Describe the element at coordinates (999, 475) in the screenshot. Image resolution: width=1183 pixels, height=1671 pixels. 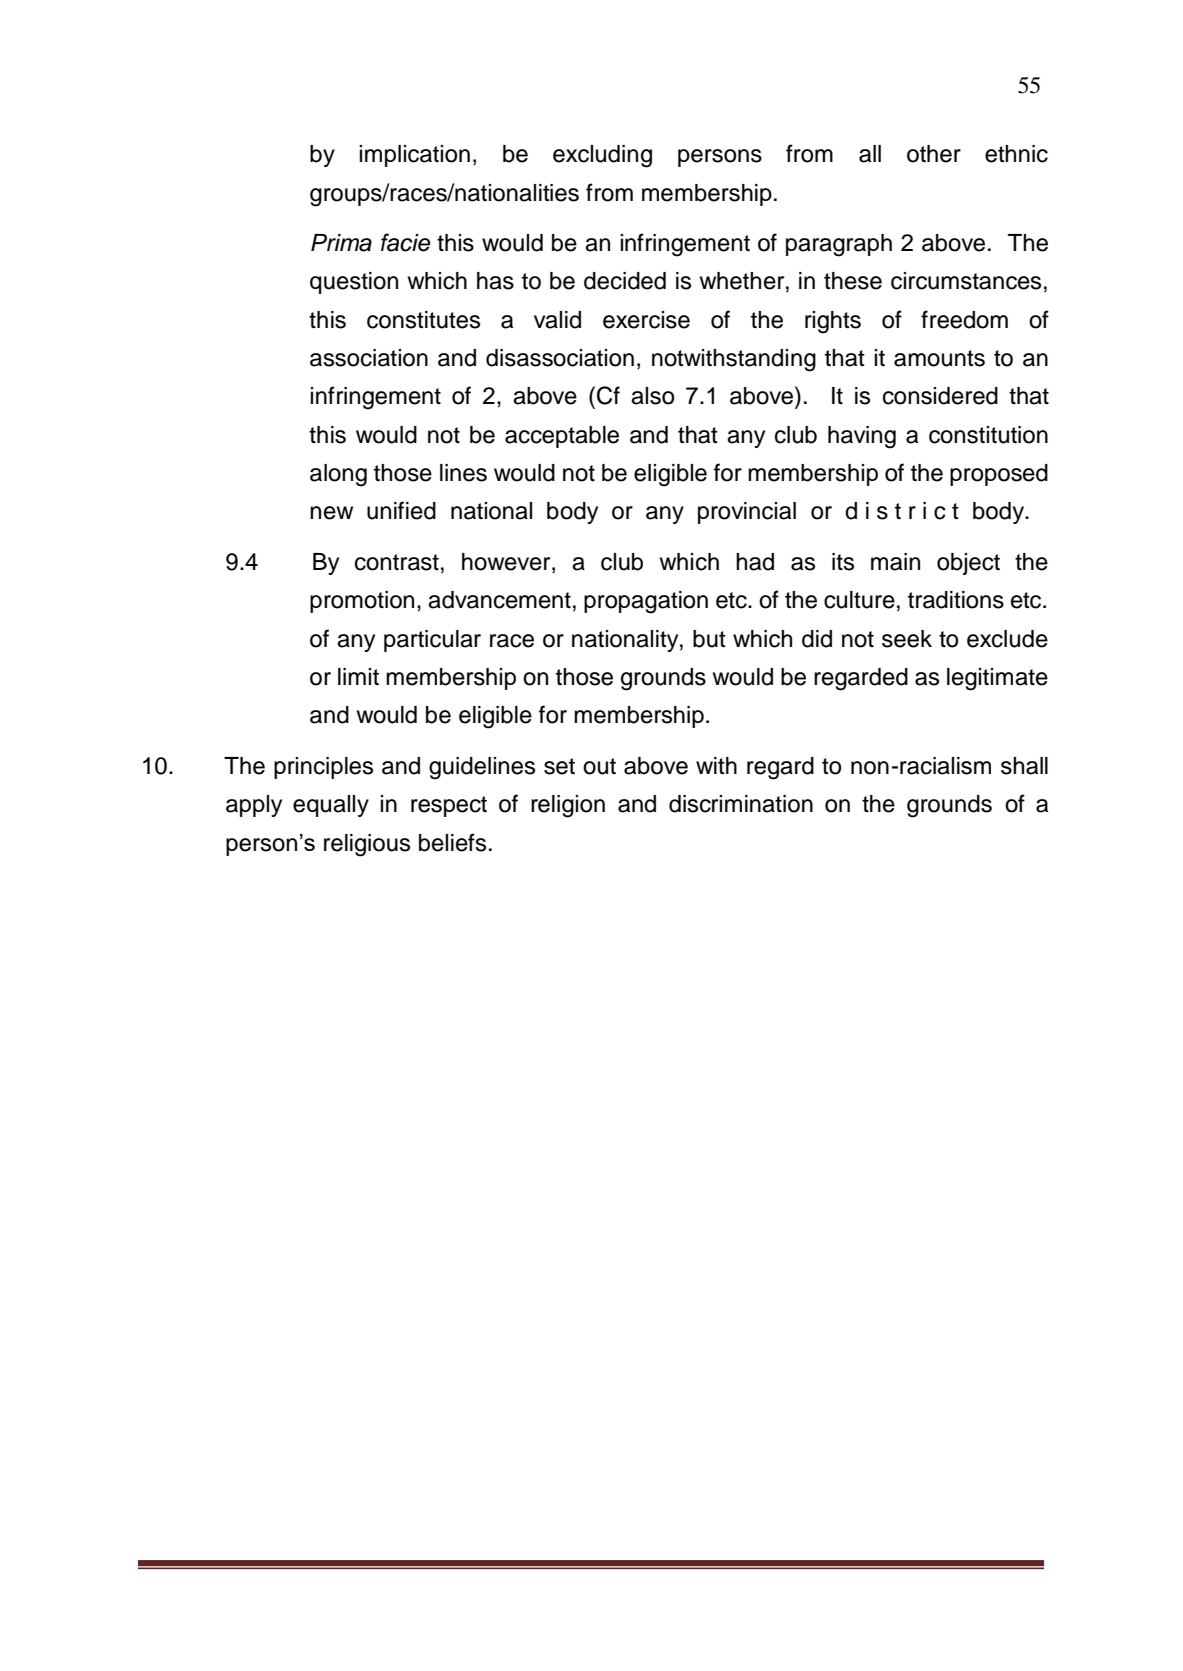
I see `proposed` at that location.
